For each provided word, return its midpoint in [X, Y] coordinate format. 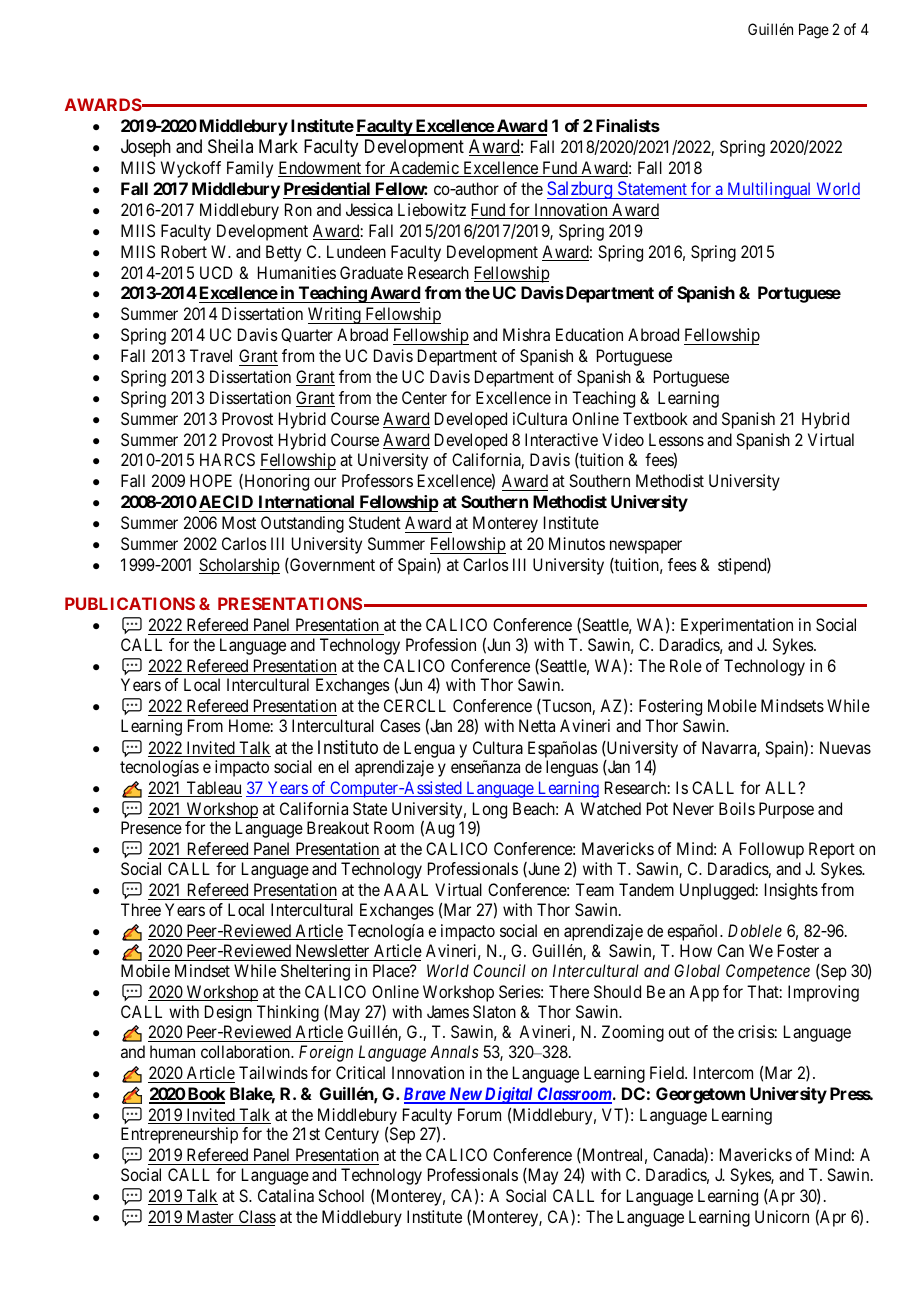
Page [814, 31]
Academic [424, 169]
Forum [479, 1114]
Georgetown [700, 1095]
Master [210, 1218]
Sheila [230, 146]
